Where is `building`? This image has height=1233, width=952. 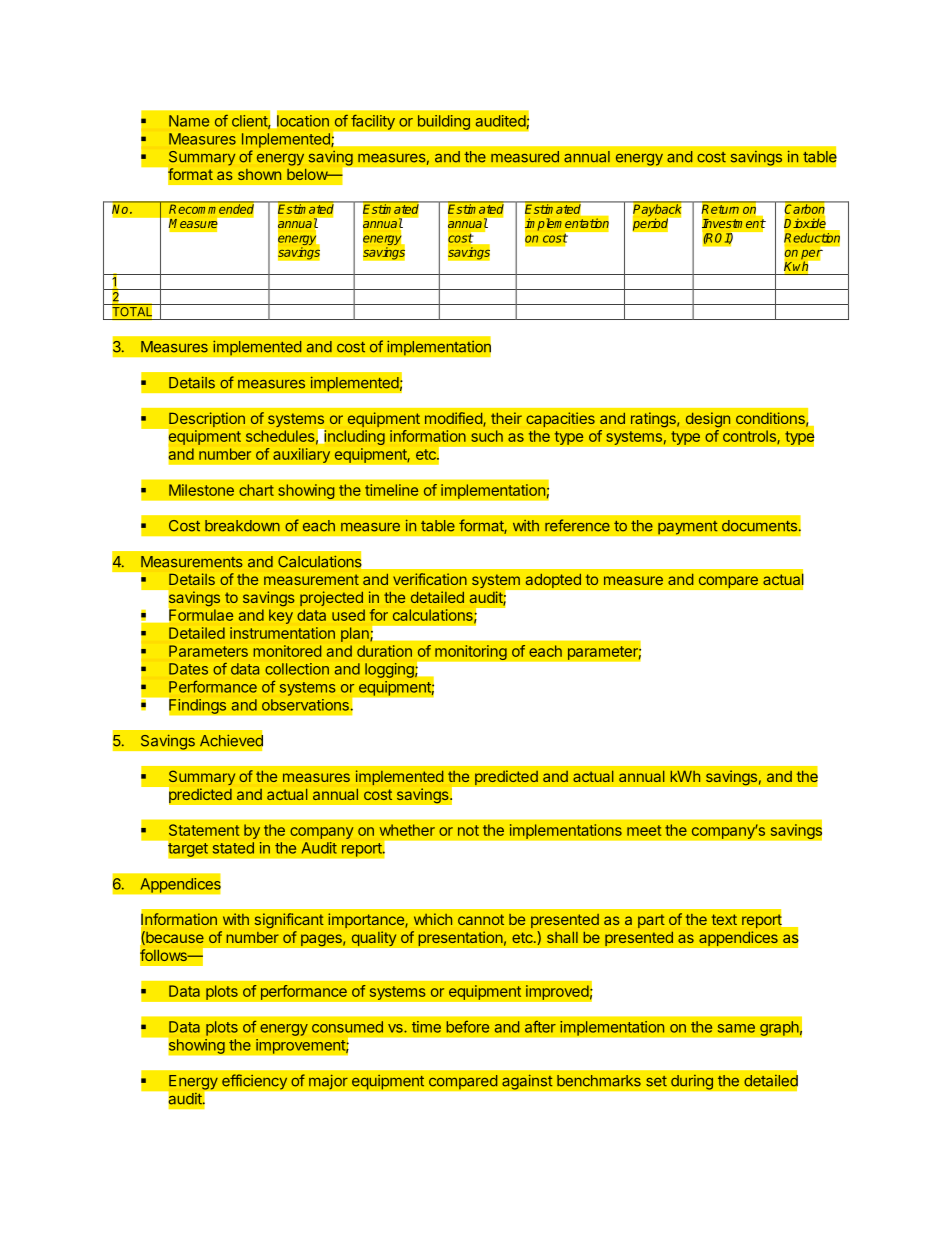 building is located at coordinates (444, 122).
